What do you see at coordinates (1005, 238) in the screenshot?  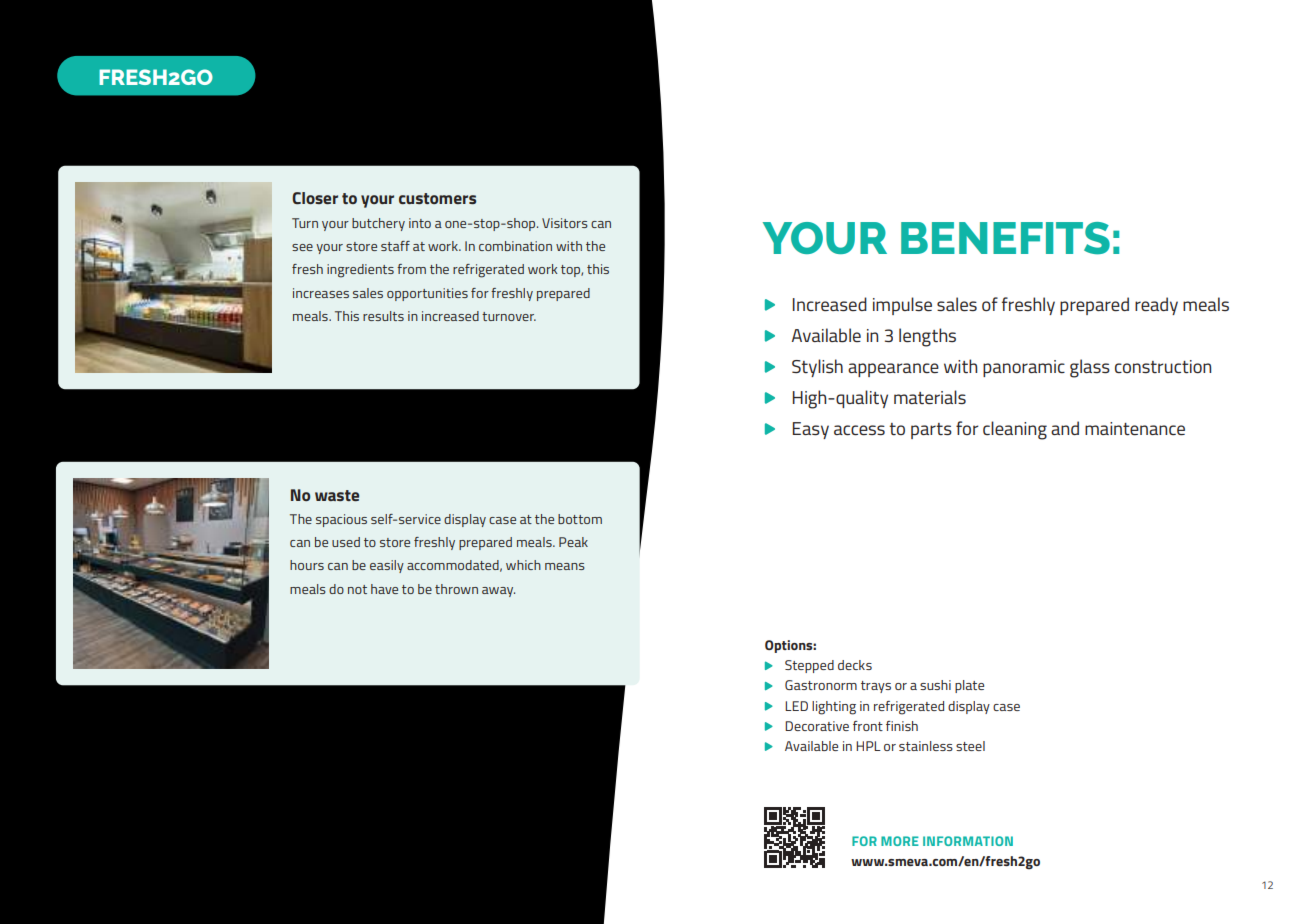 I see `BENEFITS` at bounding box center [1005, 238].
